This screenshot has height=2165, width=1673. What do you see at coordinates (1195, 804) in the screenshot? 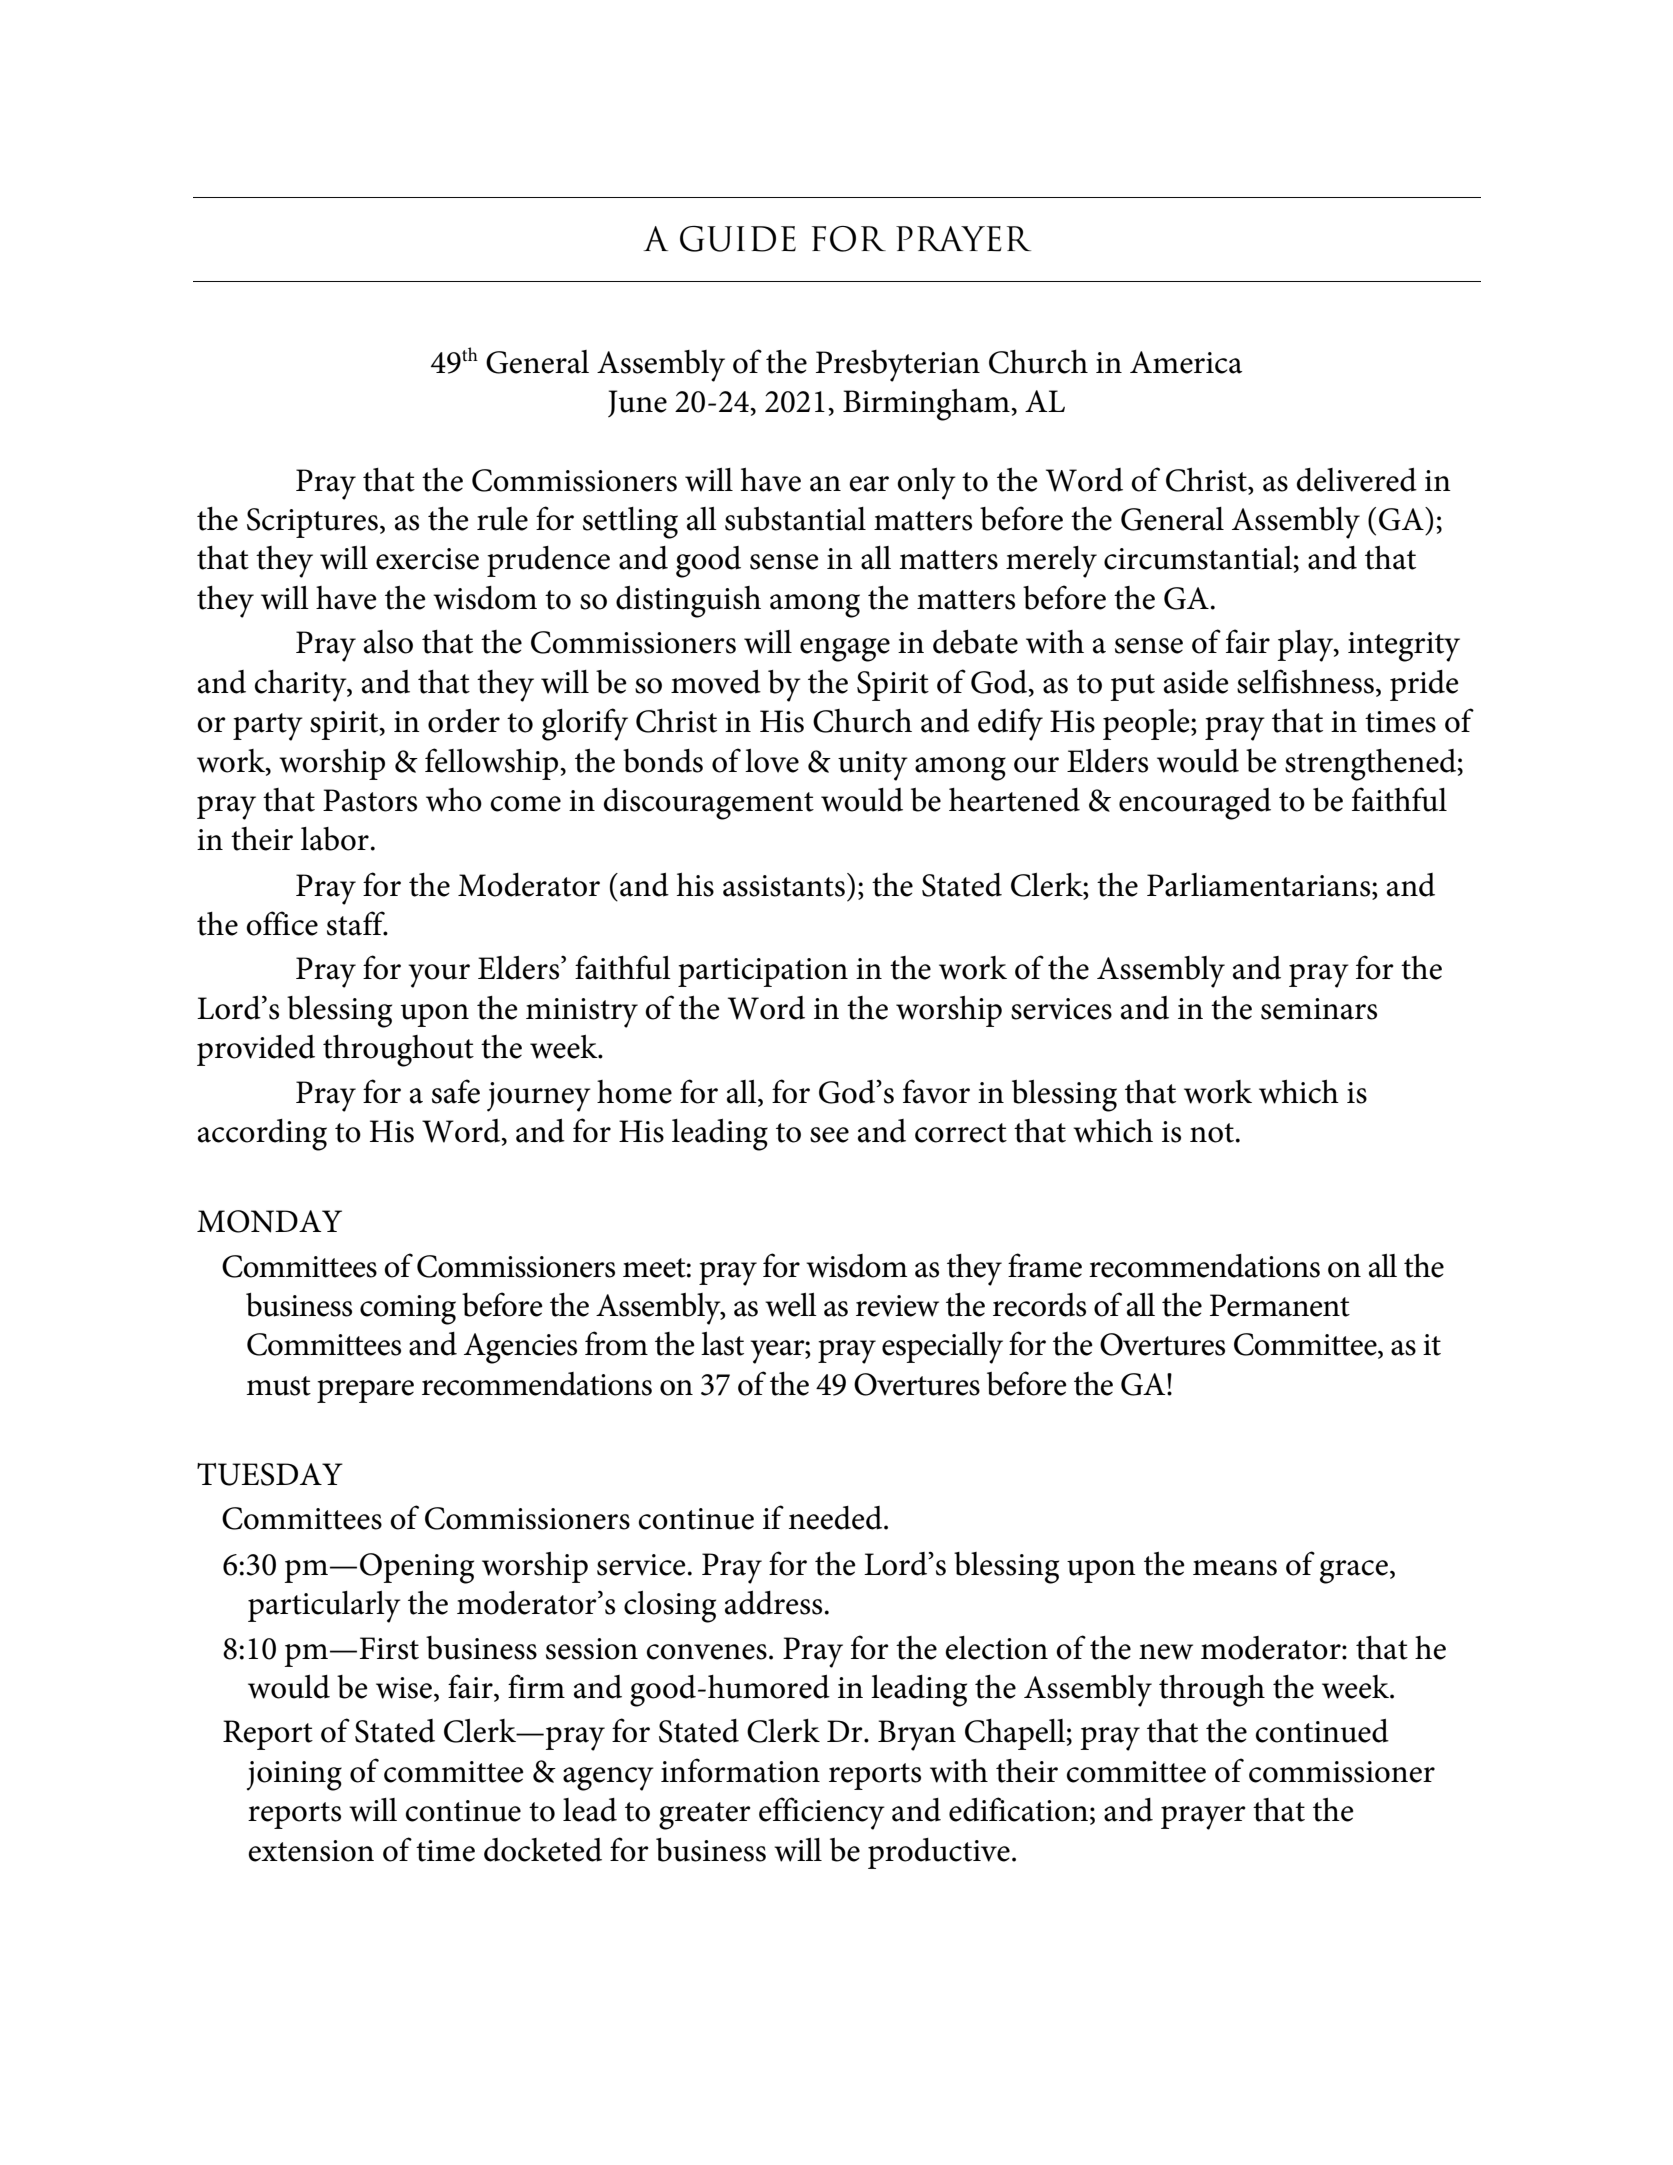
I see `encouraged` at bounding box center [1195, 804].
